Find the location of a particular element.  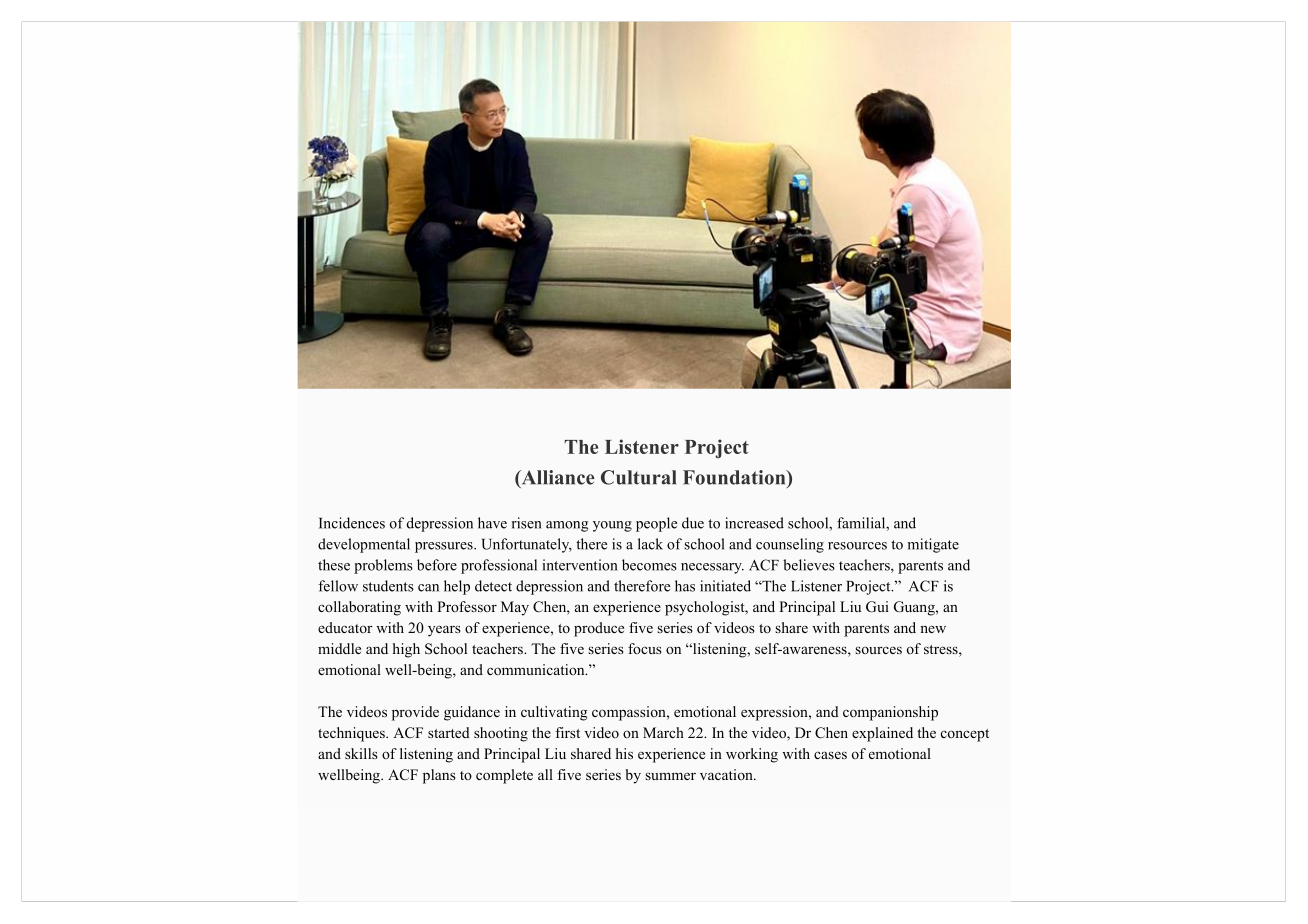

familial is located at coordinates (862, 523).
